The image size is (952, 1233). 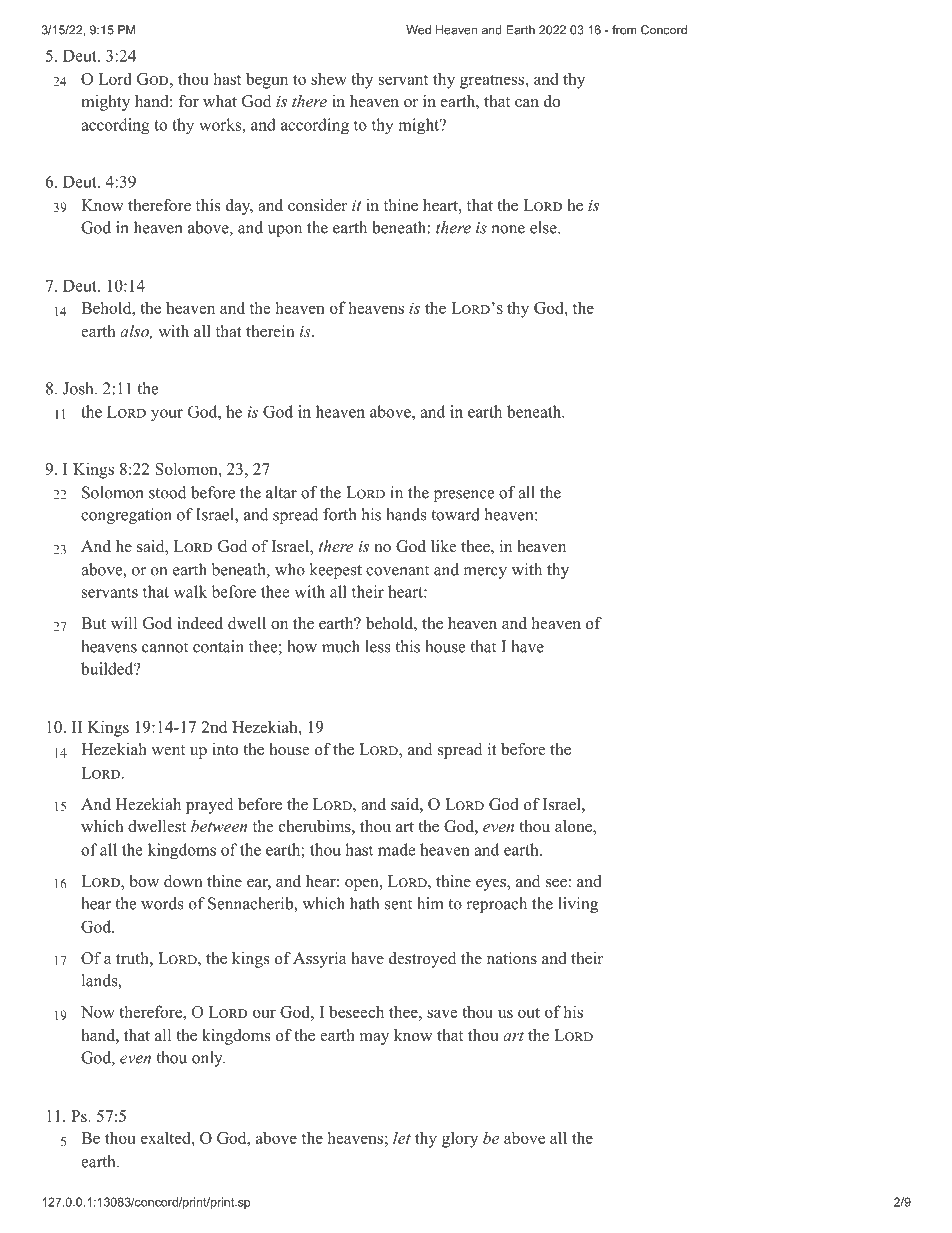 I want to click on what, so click(x=220, y=101).
